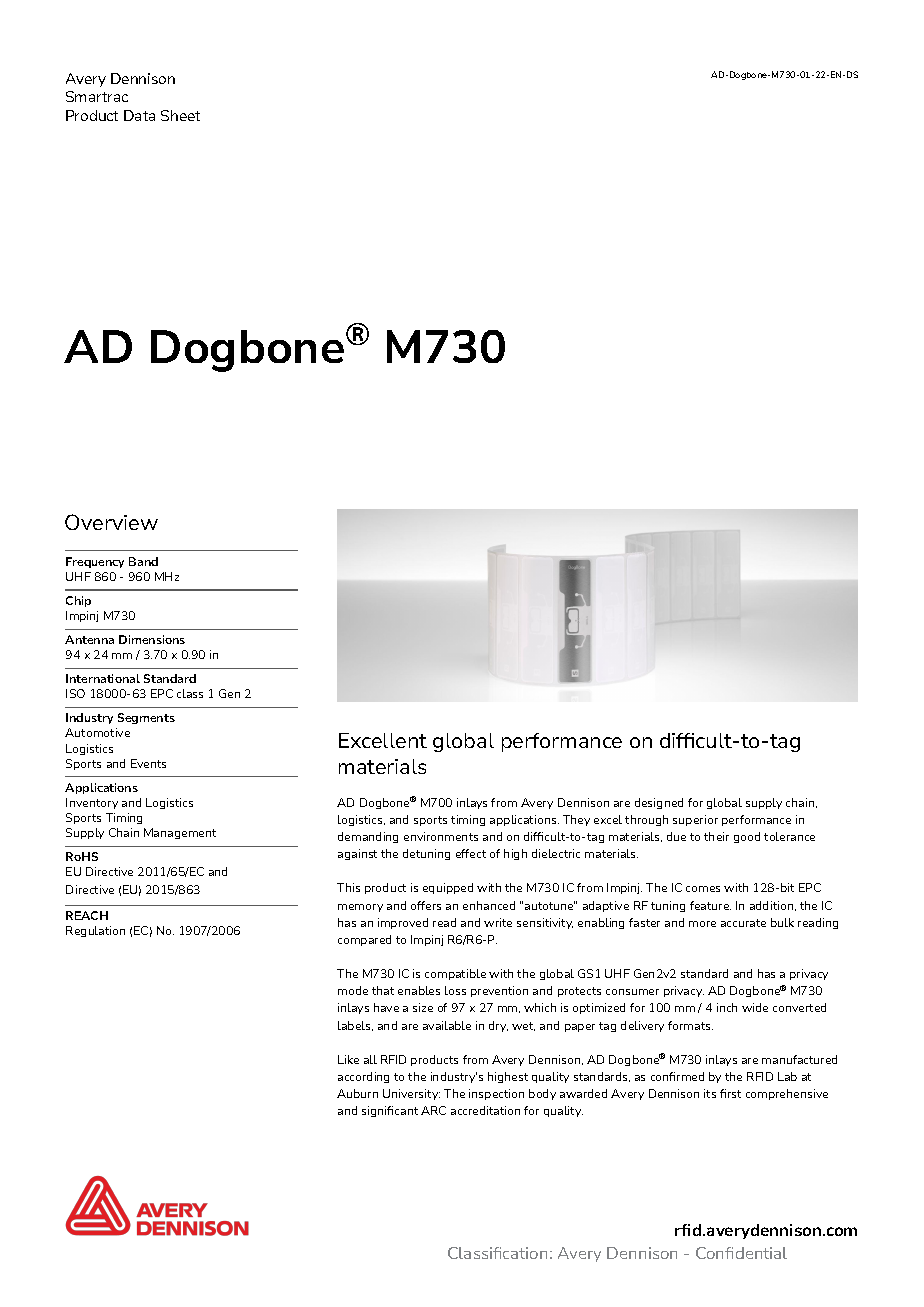 Image resolution: width=924 pixels, height=1307 pixels. Describe the element at coordinates (695, 820) in the screenshot. I see `superior` at that location.
